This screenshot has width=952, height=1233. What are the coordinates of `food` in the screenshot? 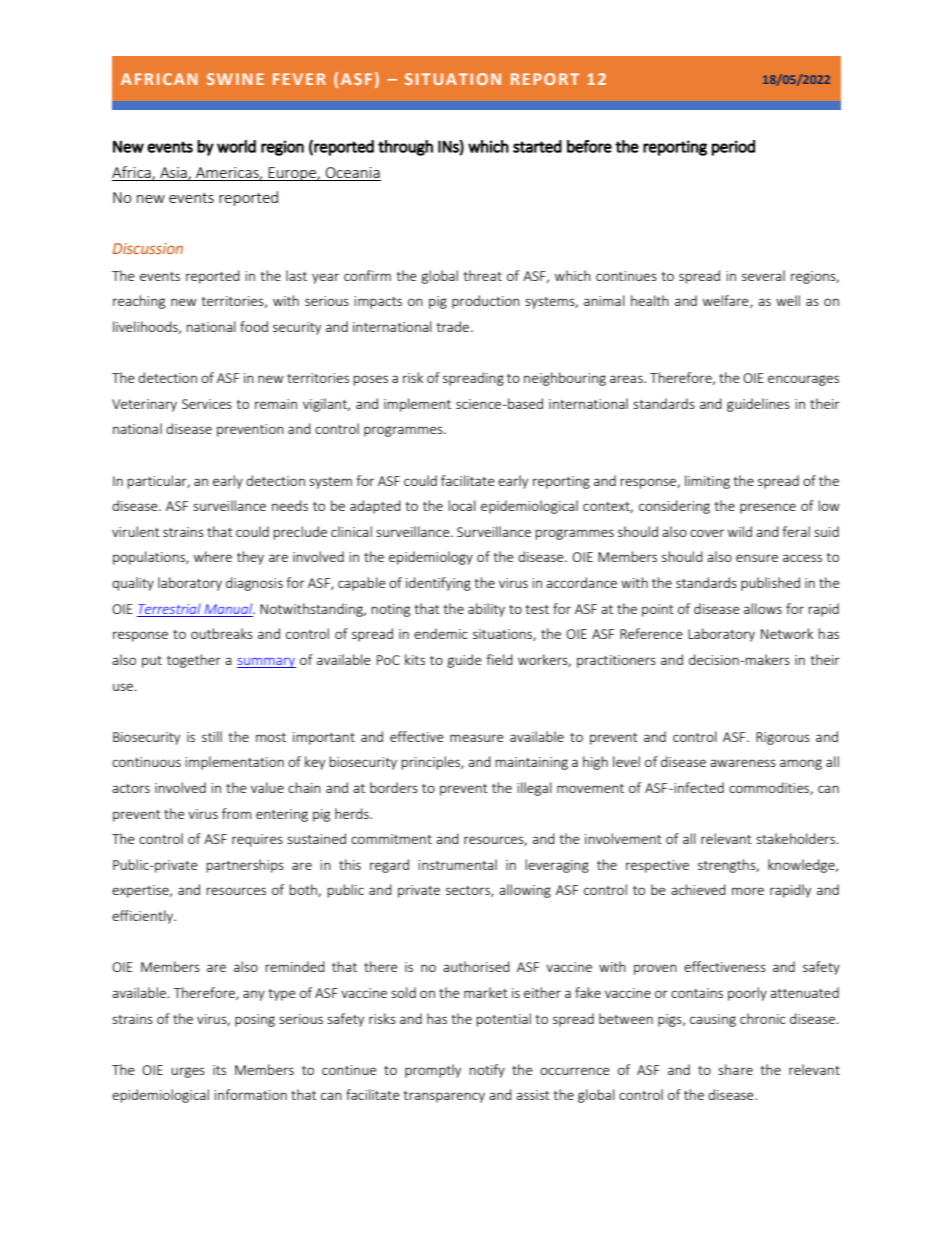 It's located at (254, 326).
